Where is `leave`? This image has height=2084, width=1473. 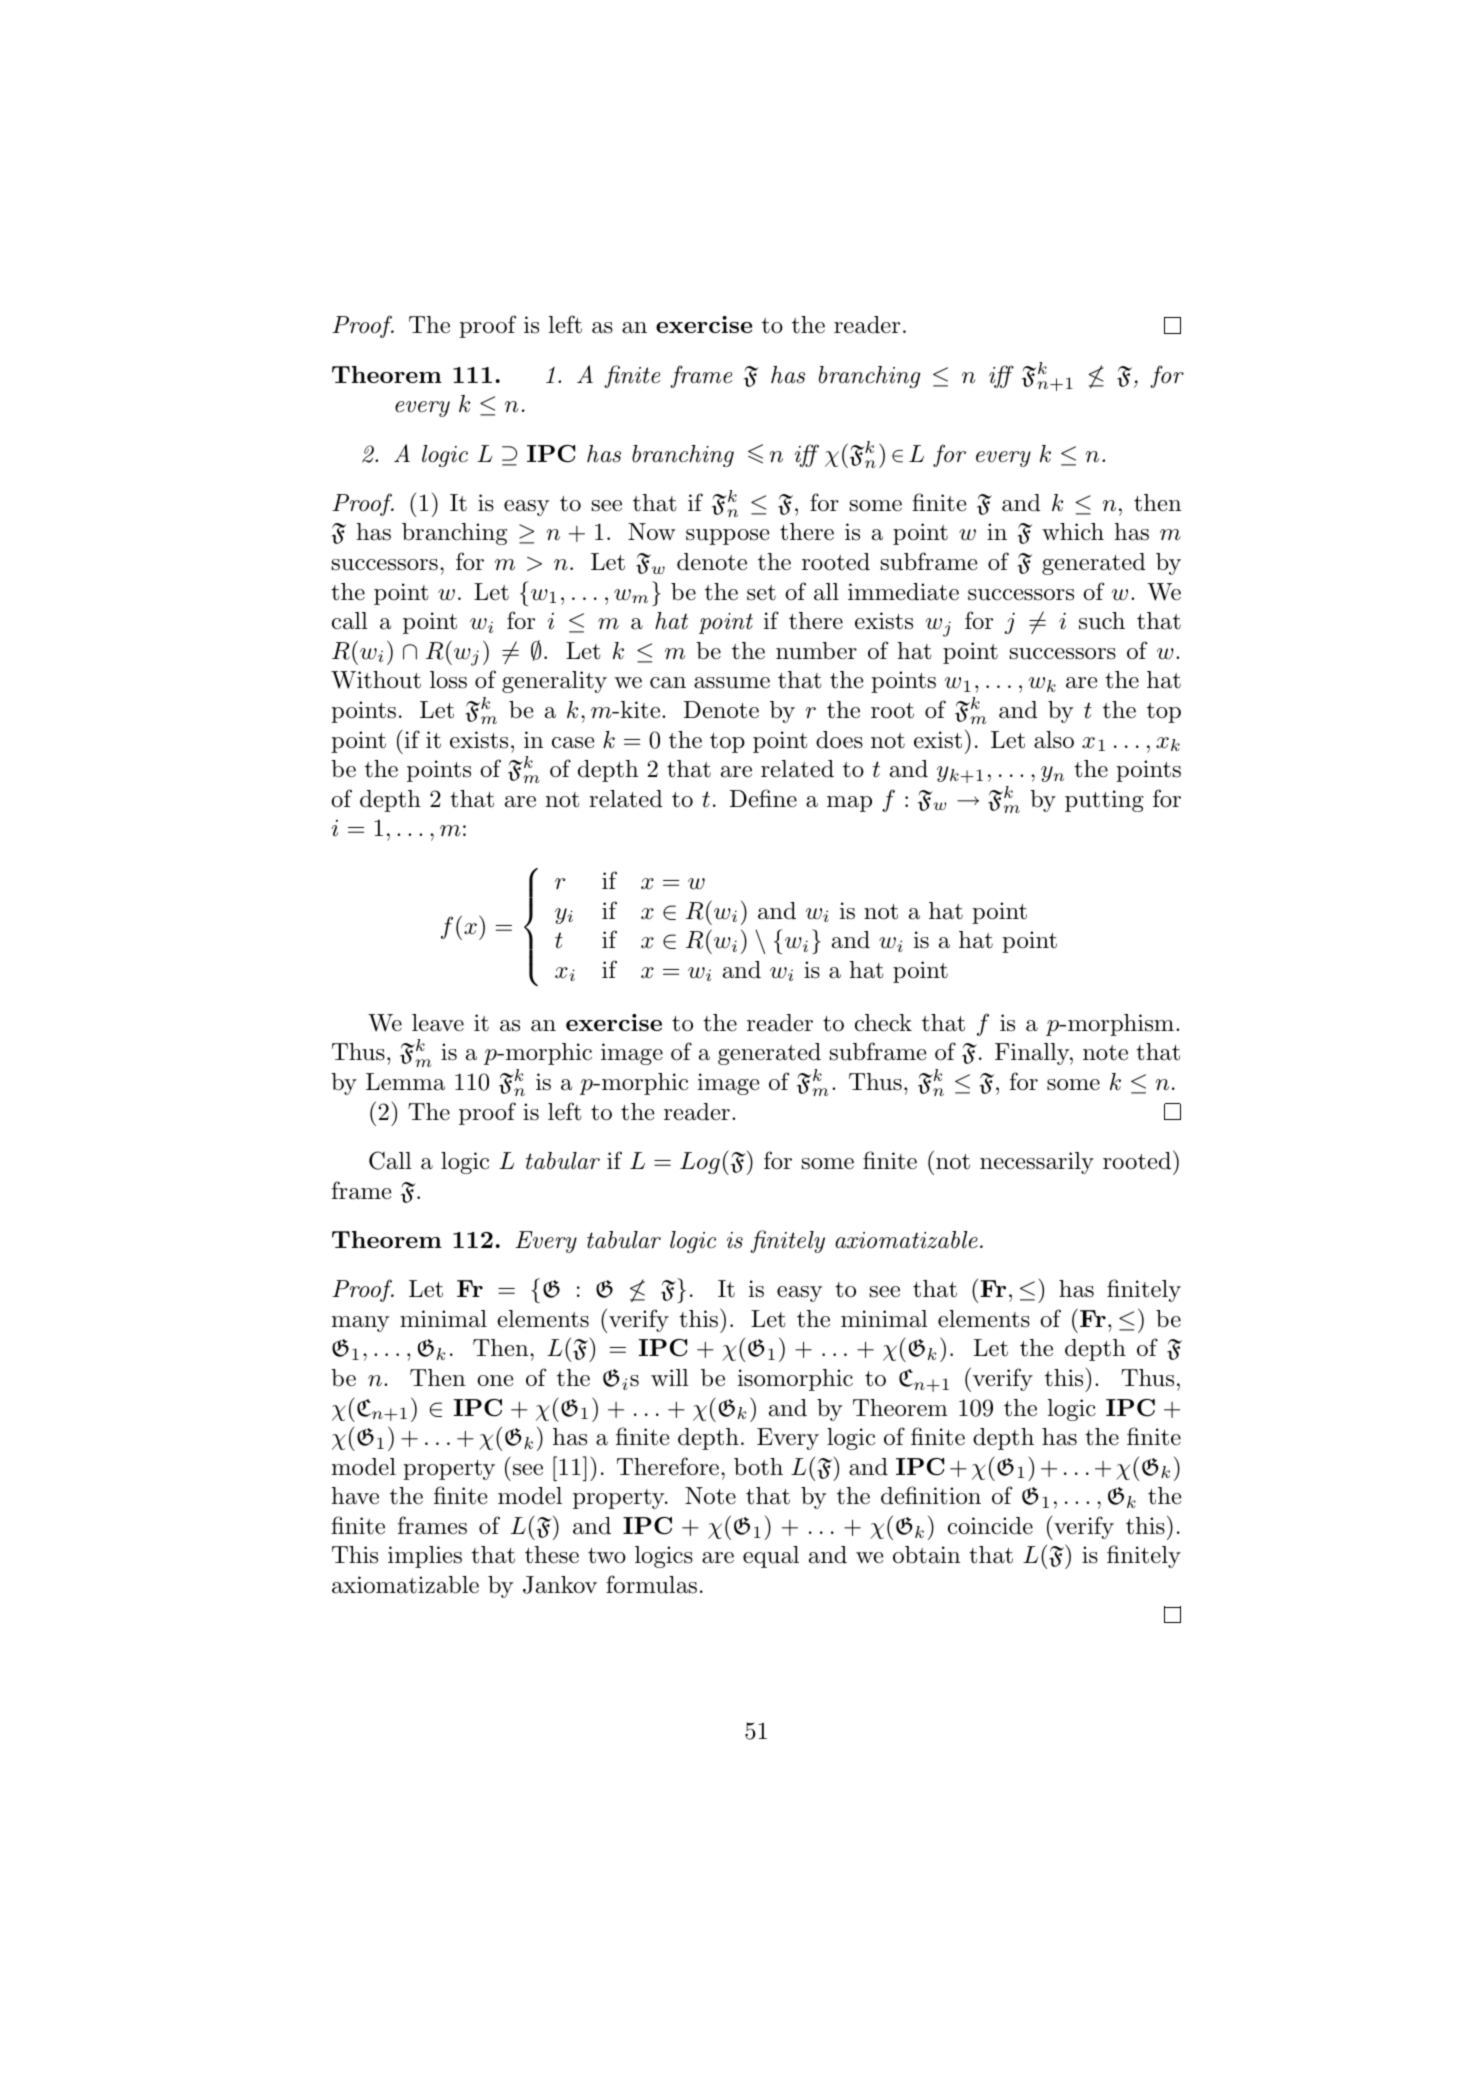 leave is located at coordinates (438, 1023).
